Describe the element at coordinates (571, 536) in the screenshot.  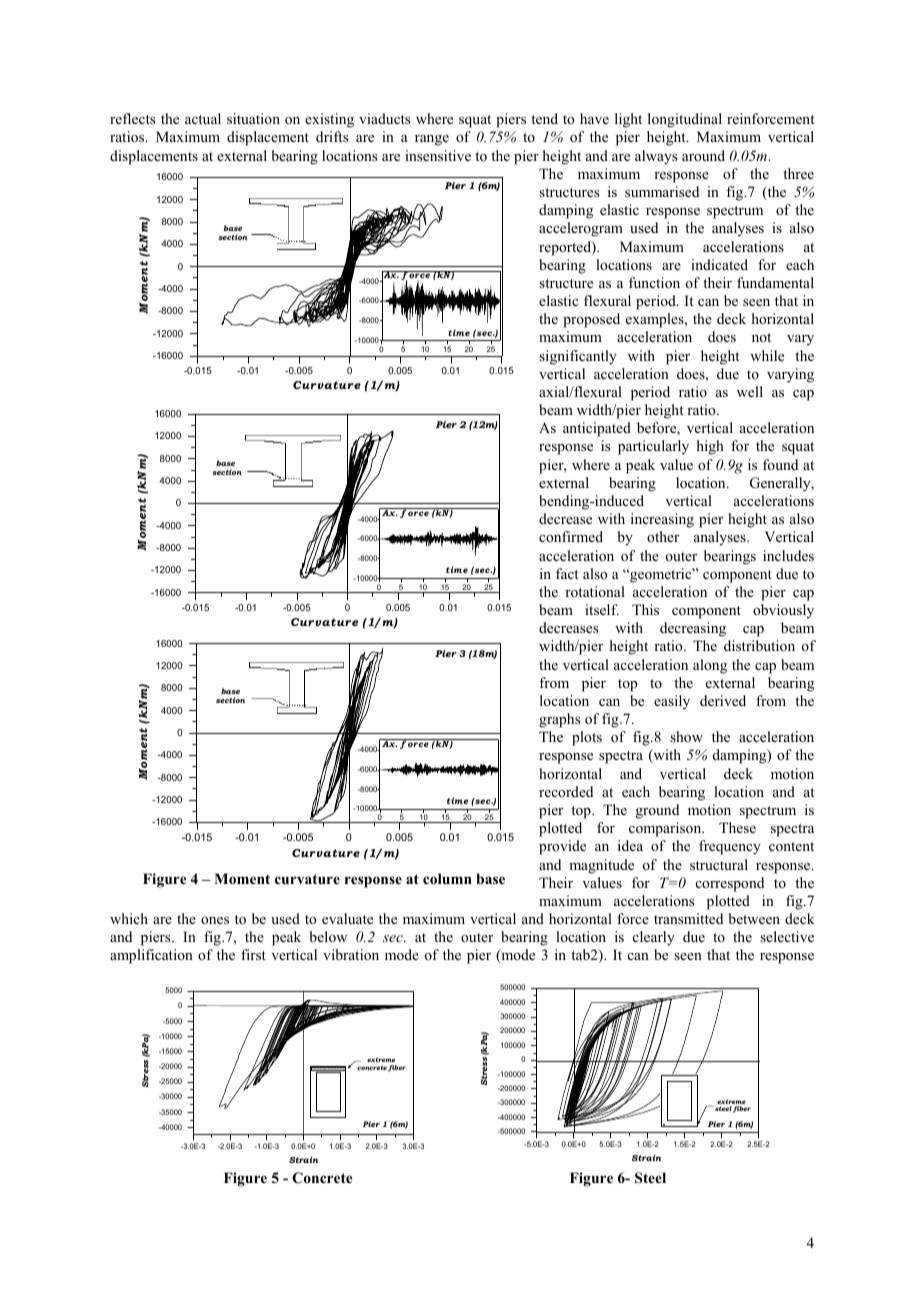
I see `confirmed` at that location.
